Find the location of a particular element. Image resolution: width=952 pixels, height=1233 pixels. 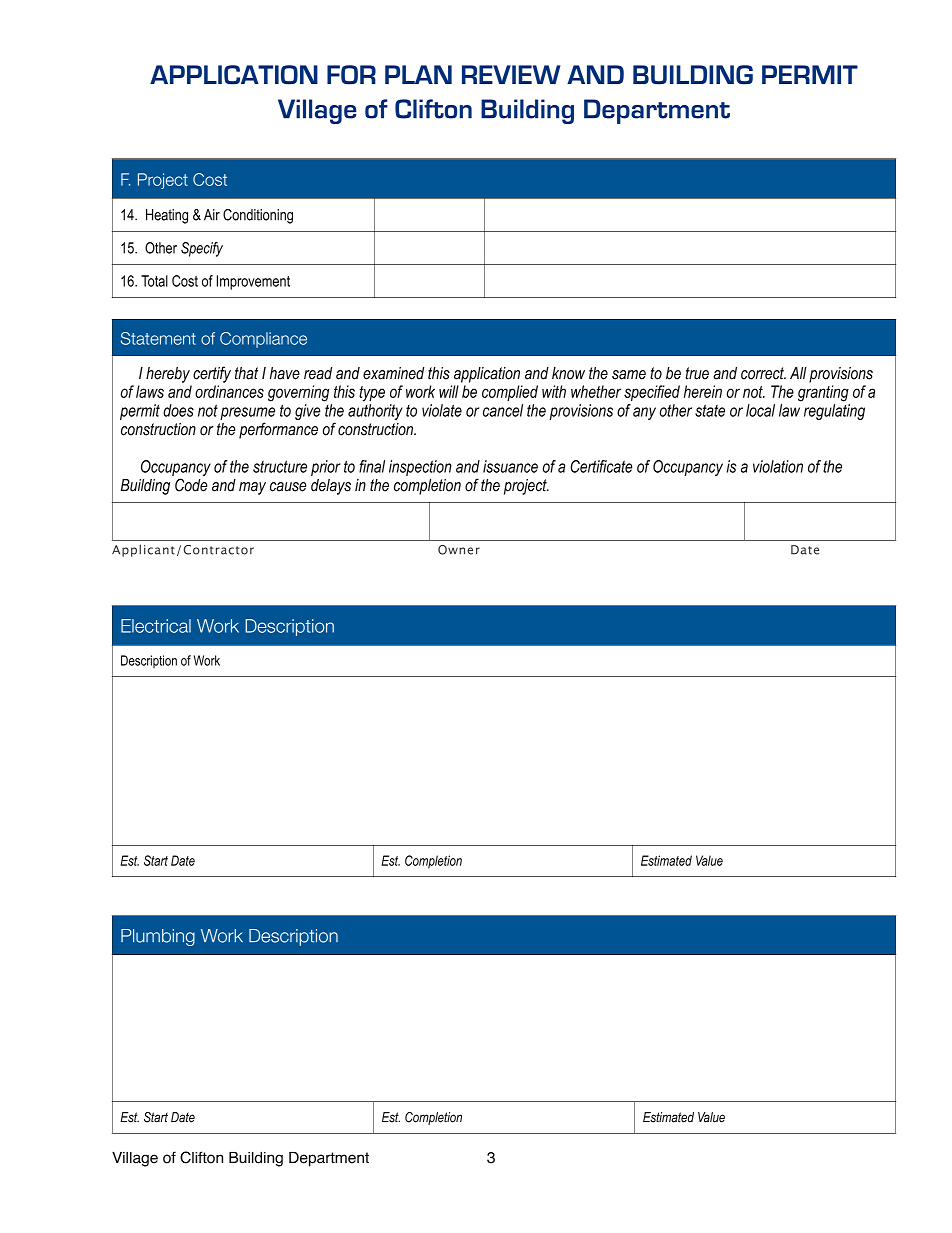

Plumbing is located at coordinates (158, 937).
